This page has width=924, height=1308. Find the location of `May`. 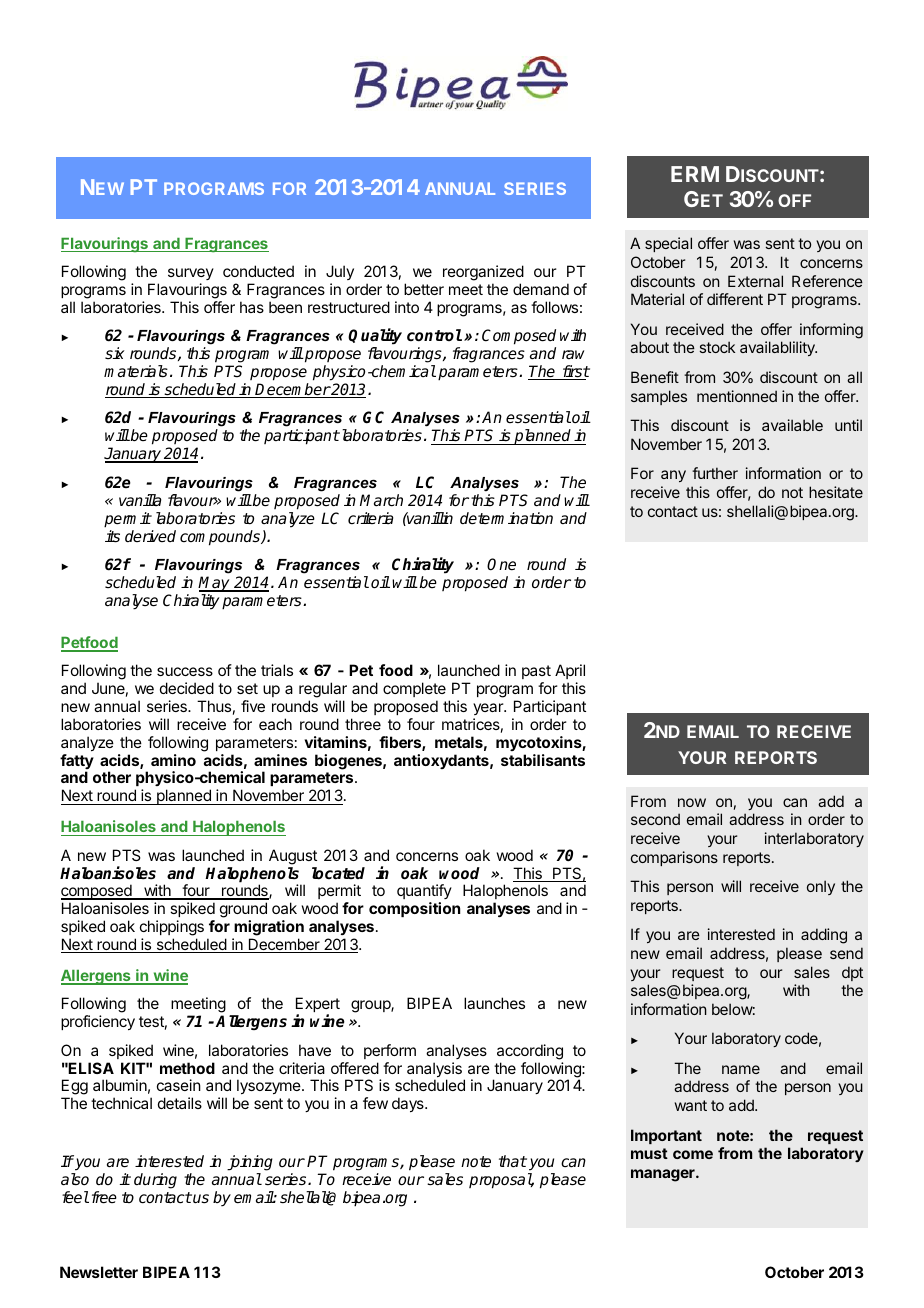

May is located at coordinates (215, 585).
